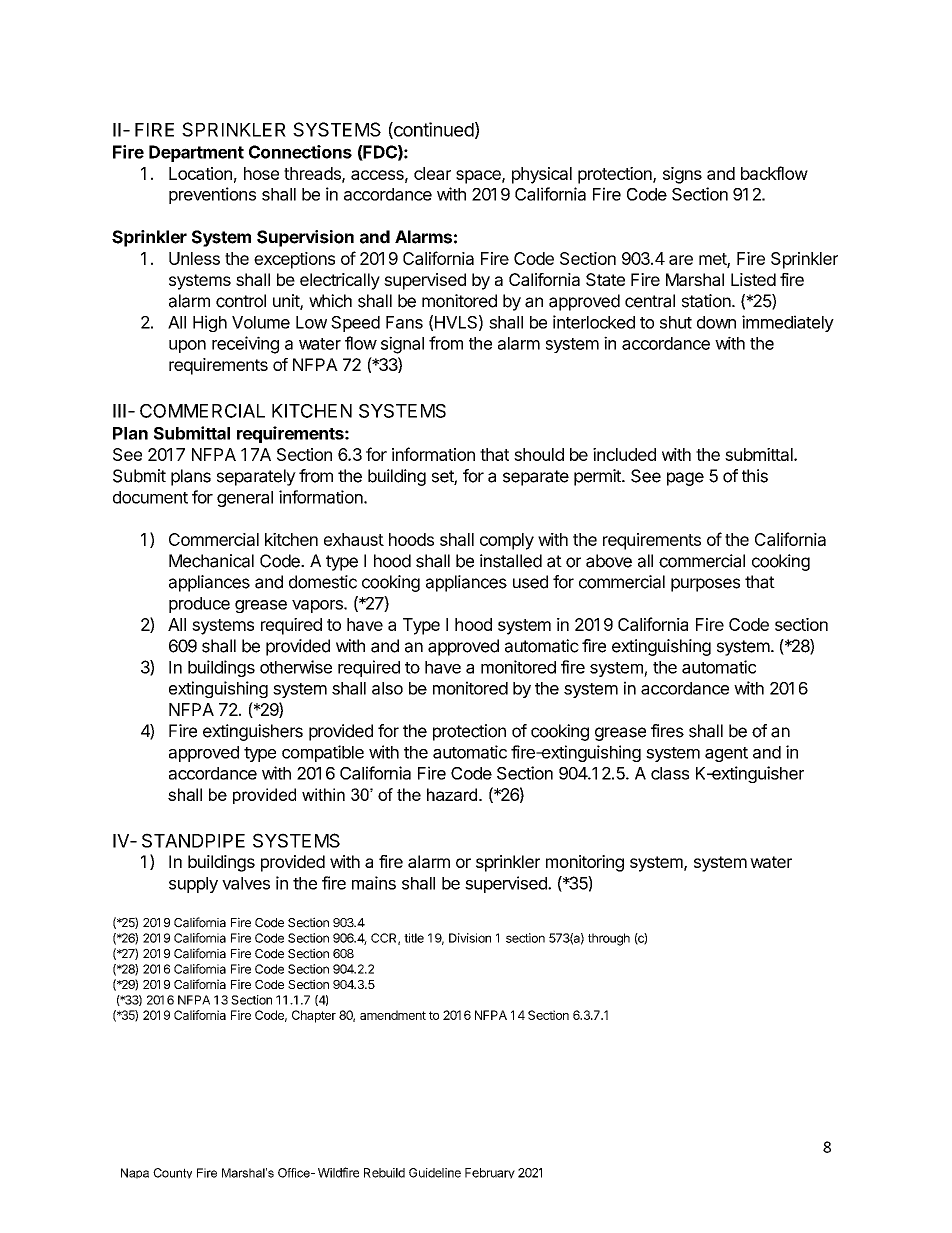 Image resolution: width=952 pixels, height=1233 pixels. Describe the element at coordinates (685, 479) in the screenshot. I see `page` at that location.
